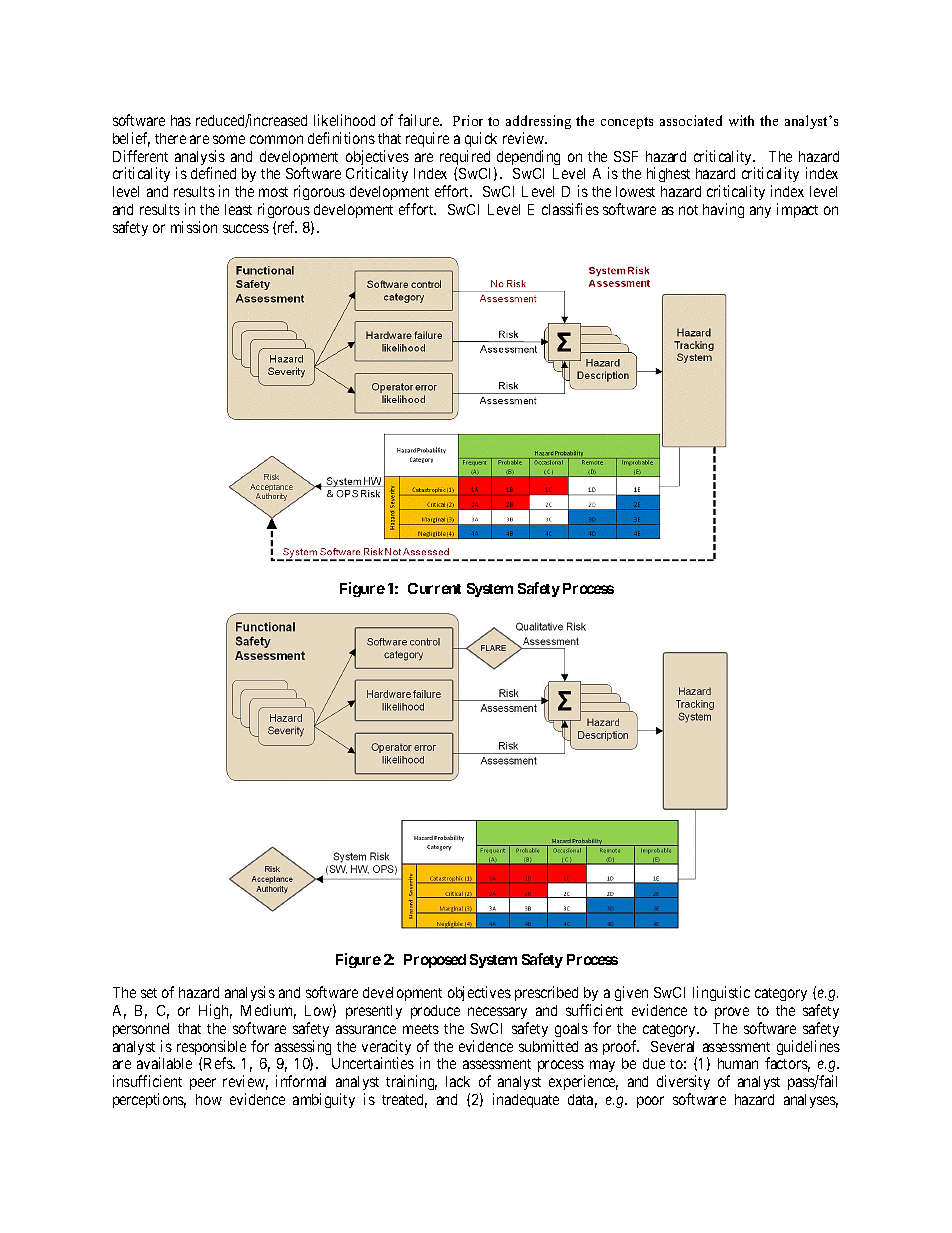 The width and height of the page is (952, 1233). Describe the element at coordinates (721, 993) in the page. I see `linguistic` at that location.
